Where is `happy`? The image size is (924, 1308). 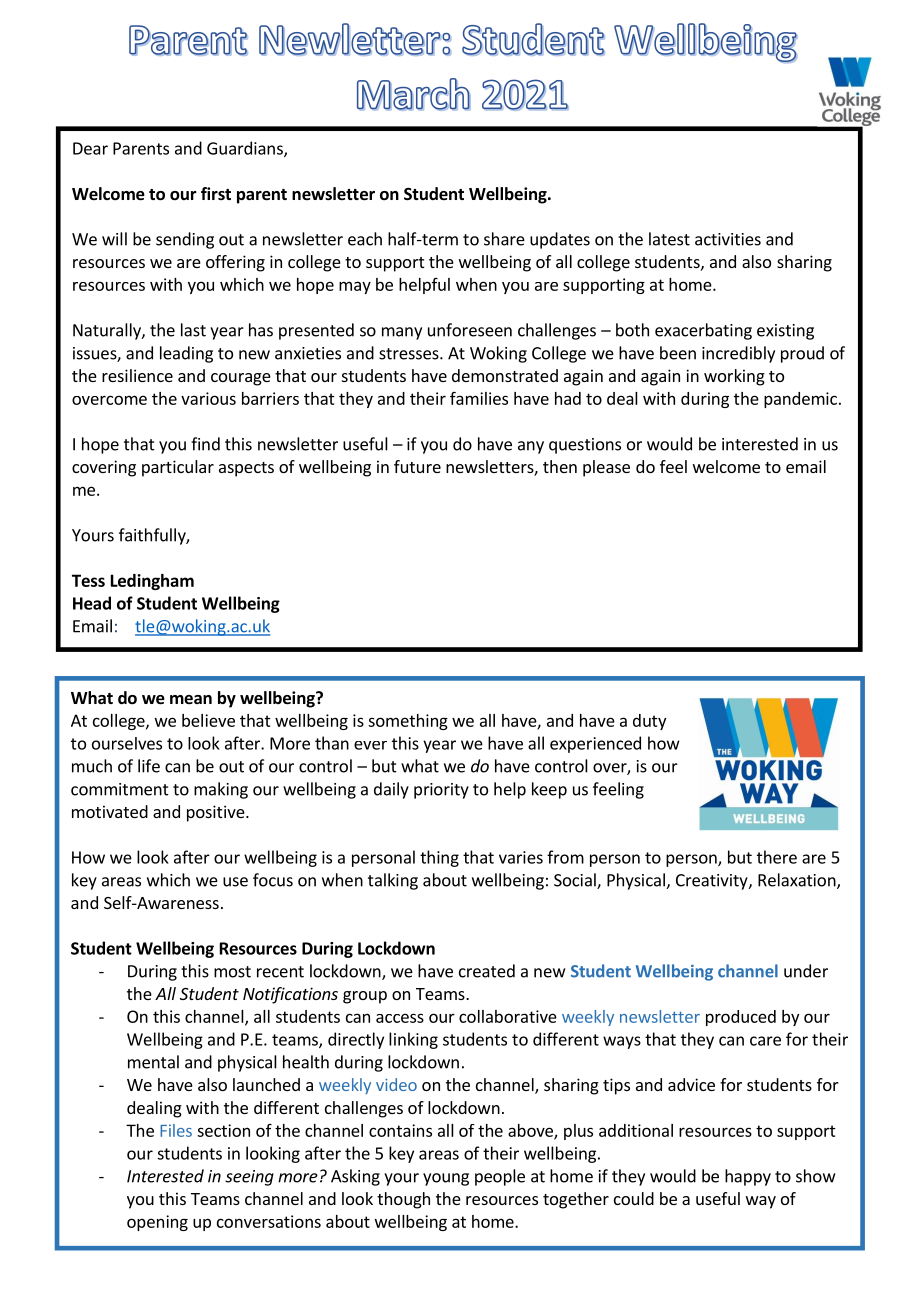
happy is located at coordinates (748, 1177).
